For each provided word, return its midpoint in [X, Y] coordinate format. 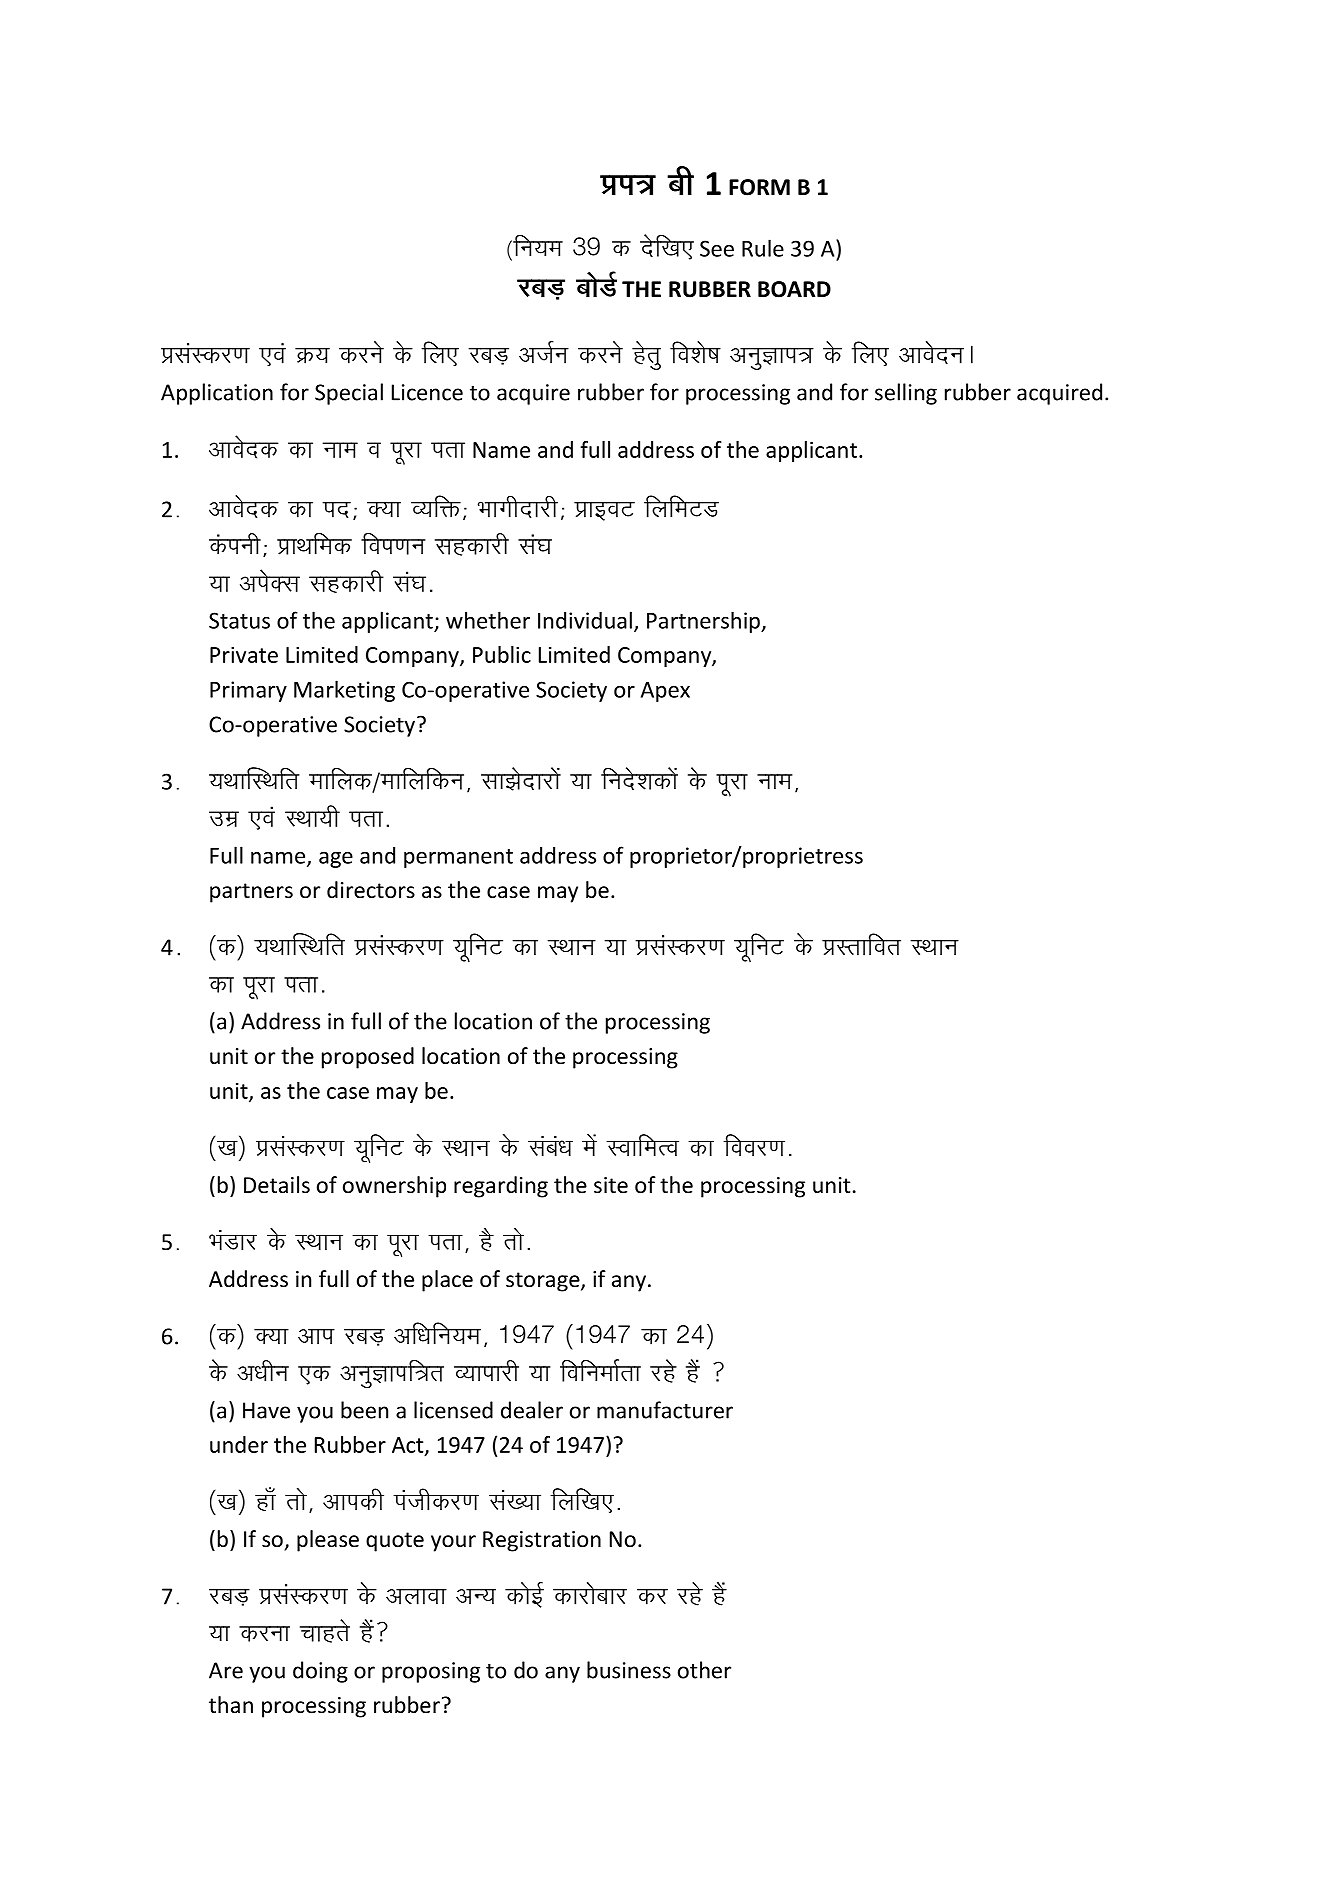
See [717, 248]
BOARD [794, 289]
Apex [665, 692]
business [629, 1670]
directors [371, 890]
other [704, 1670]
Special [349, 394]
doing [320, 1672]
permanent [458, 858]
